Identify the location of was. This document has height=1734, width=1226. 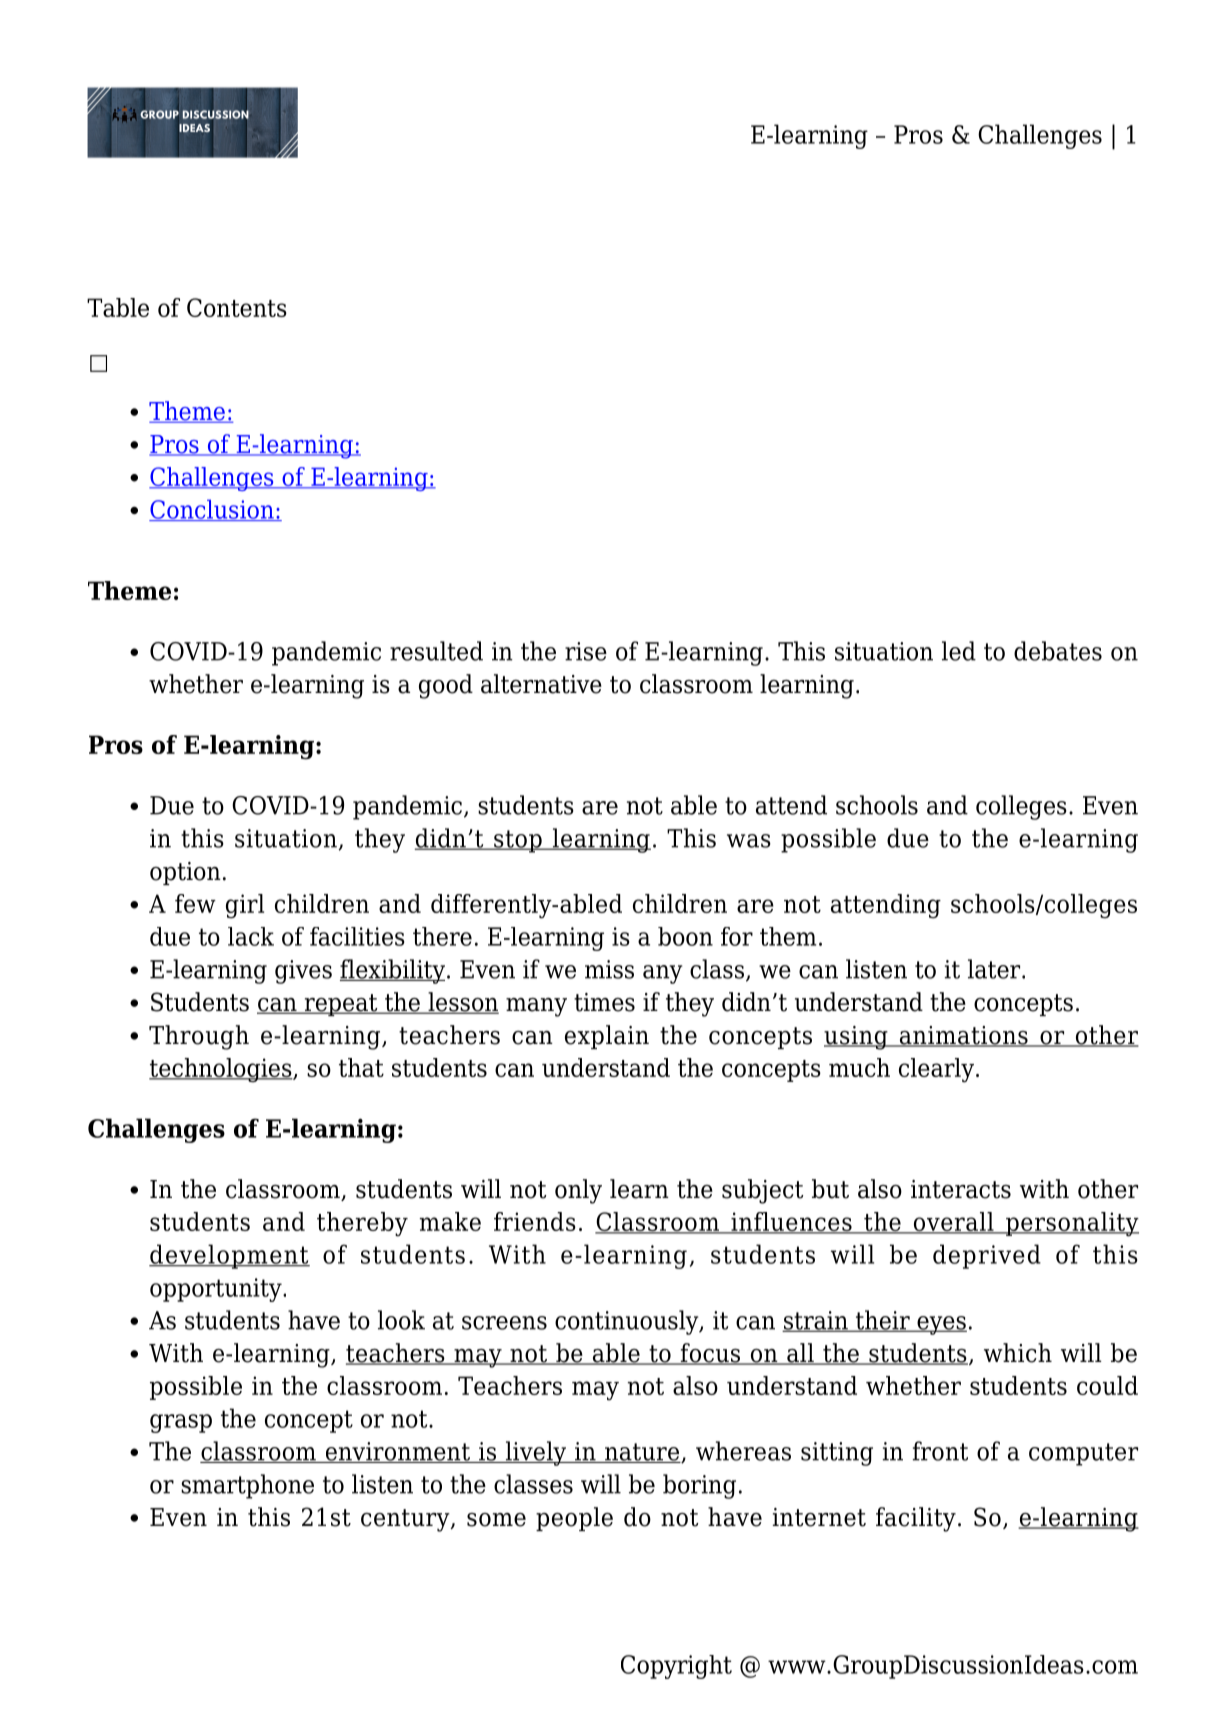
(749, 841).
